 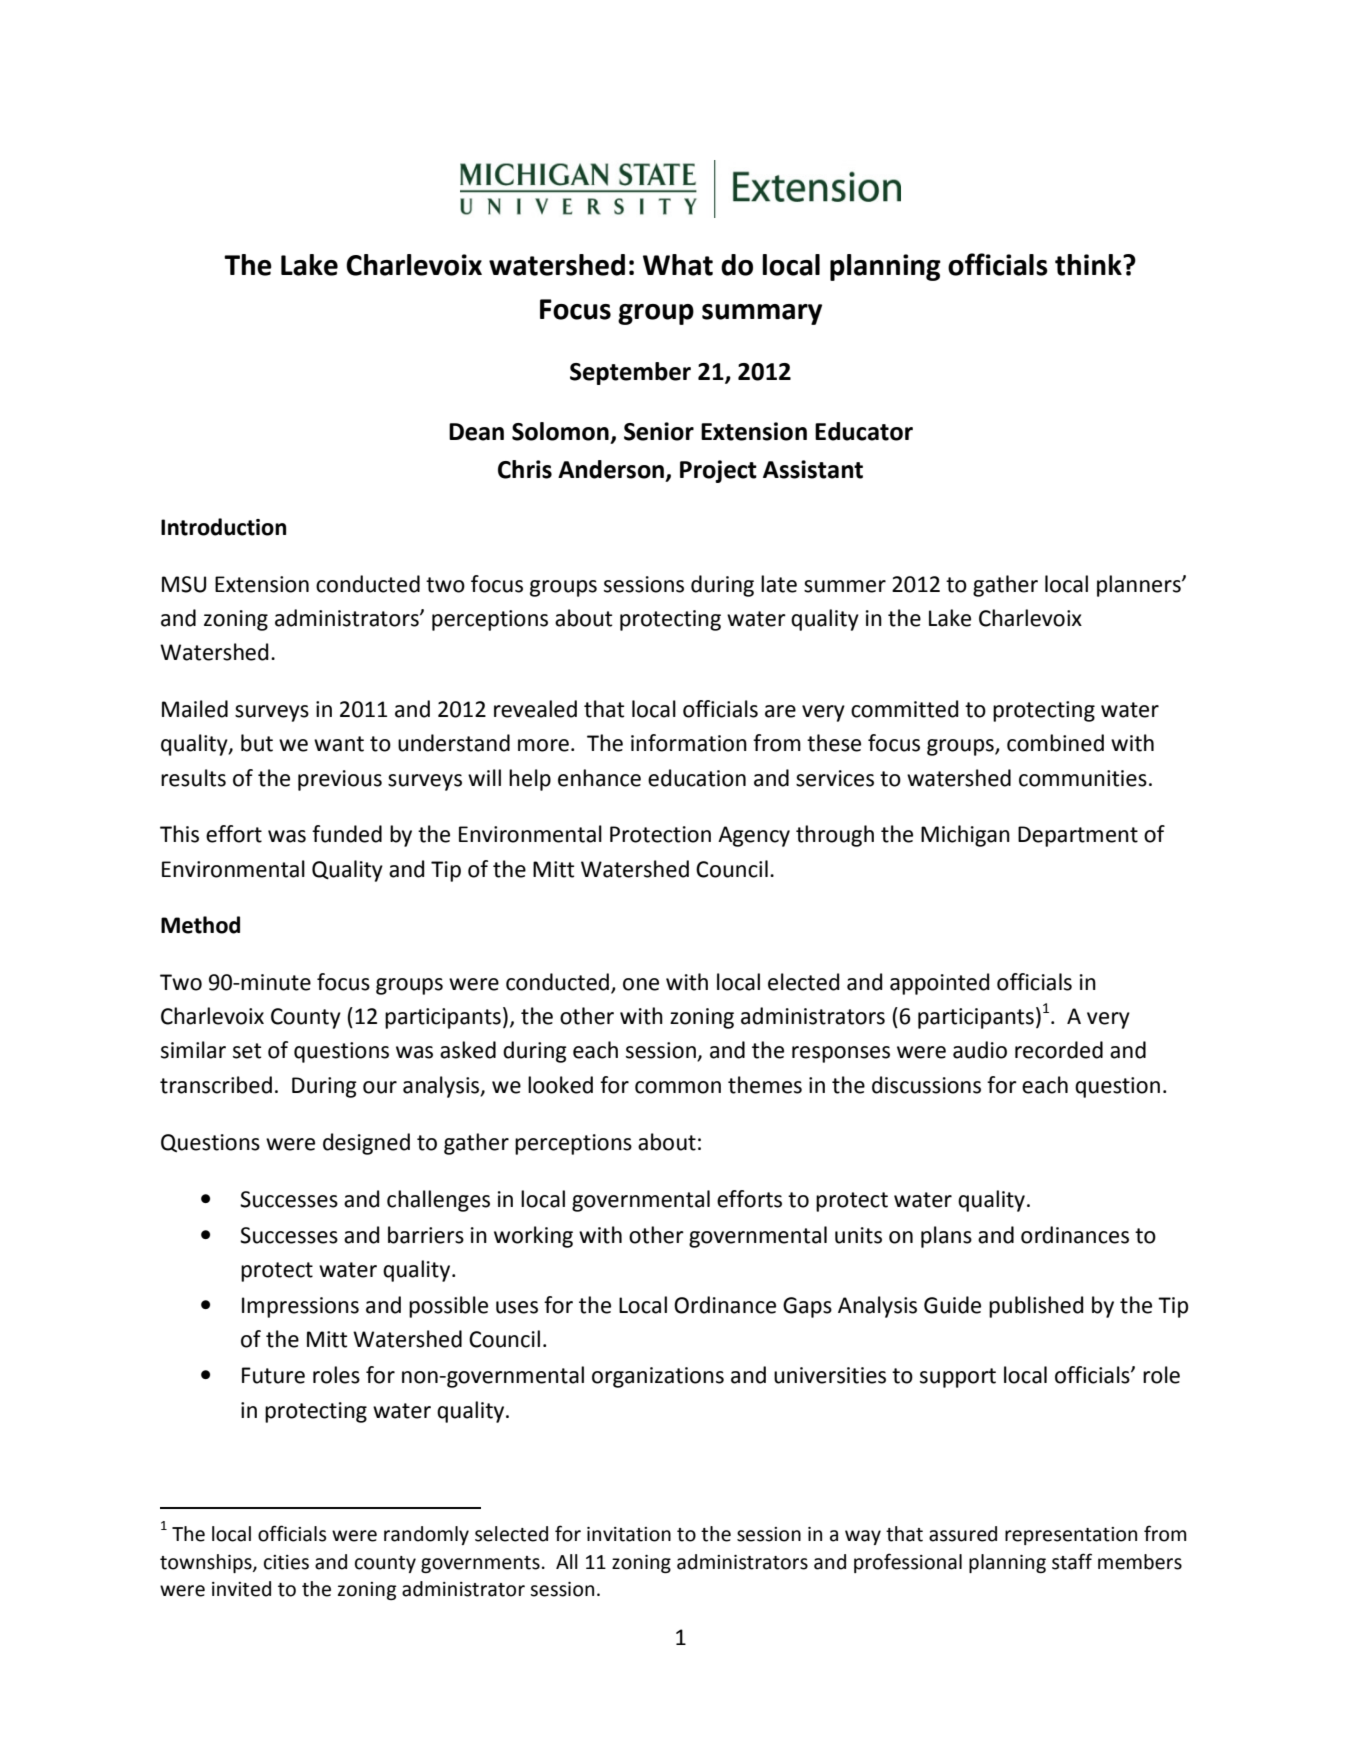 What do you see at coordinates (286, 1562) in the screenshot?
I see `cities` at bounding box center [286, 1562].
